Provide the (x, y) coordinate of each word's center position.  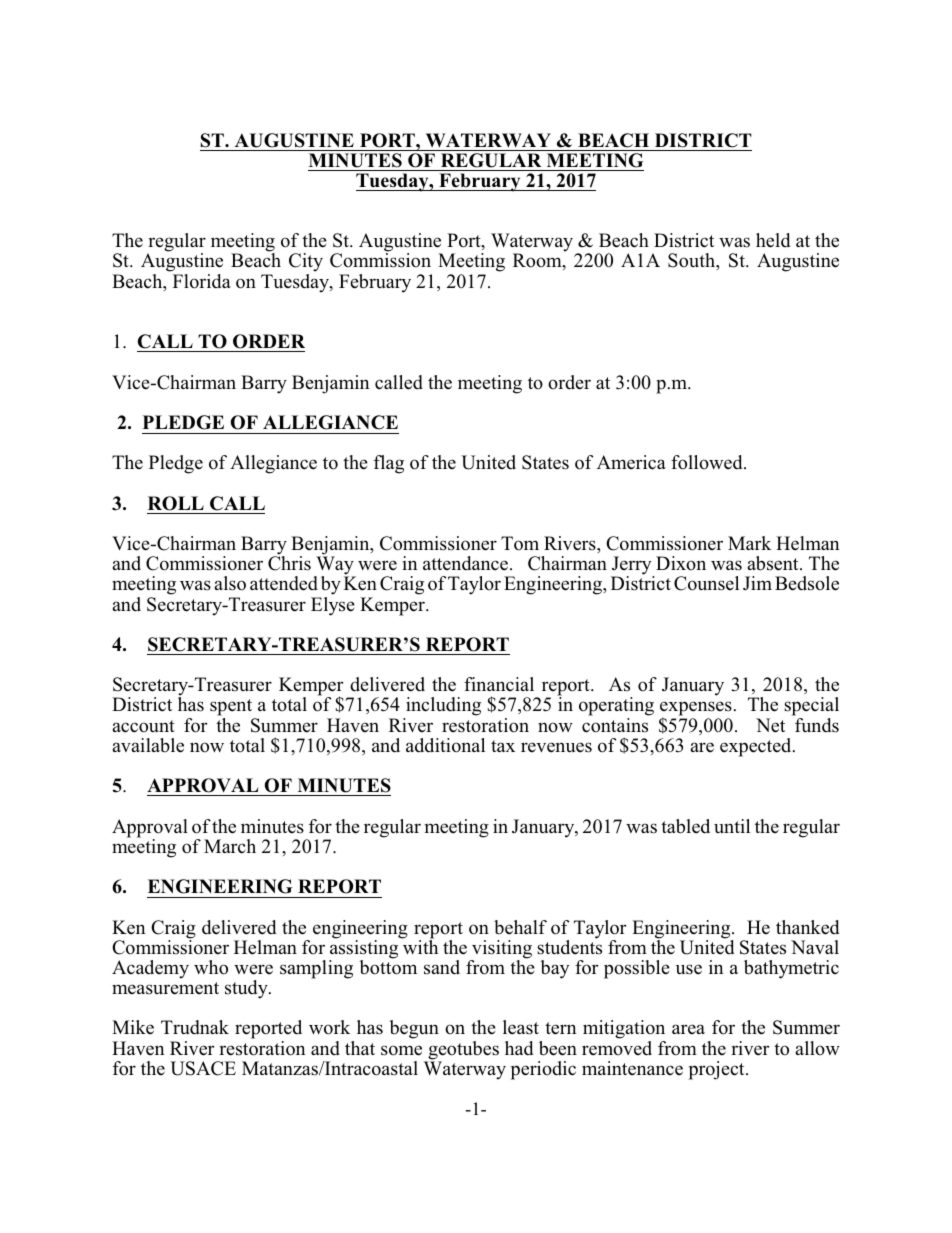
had (519, 1048)
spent (232, 709)
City (306, 264)
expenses (696, 710)
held (773, 240)
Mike (133, 1027)
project (718, 1070)
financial (499, 684)
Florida (202, 281)
